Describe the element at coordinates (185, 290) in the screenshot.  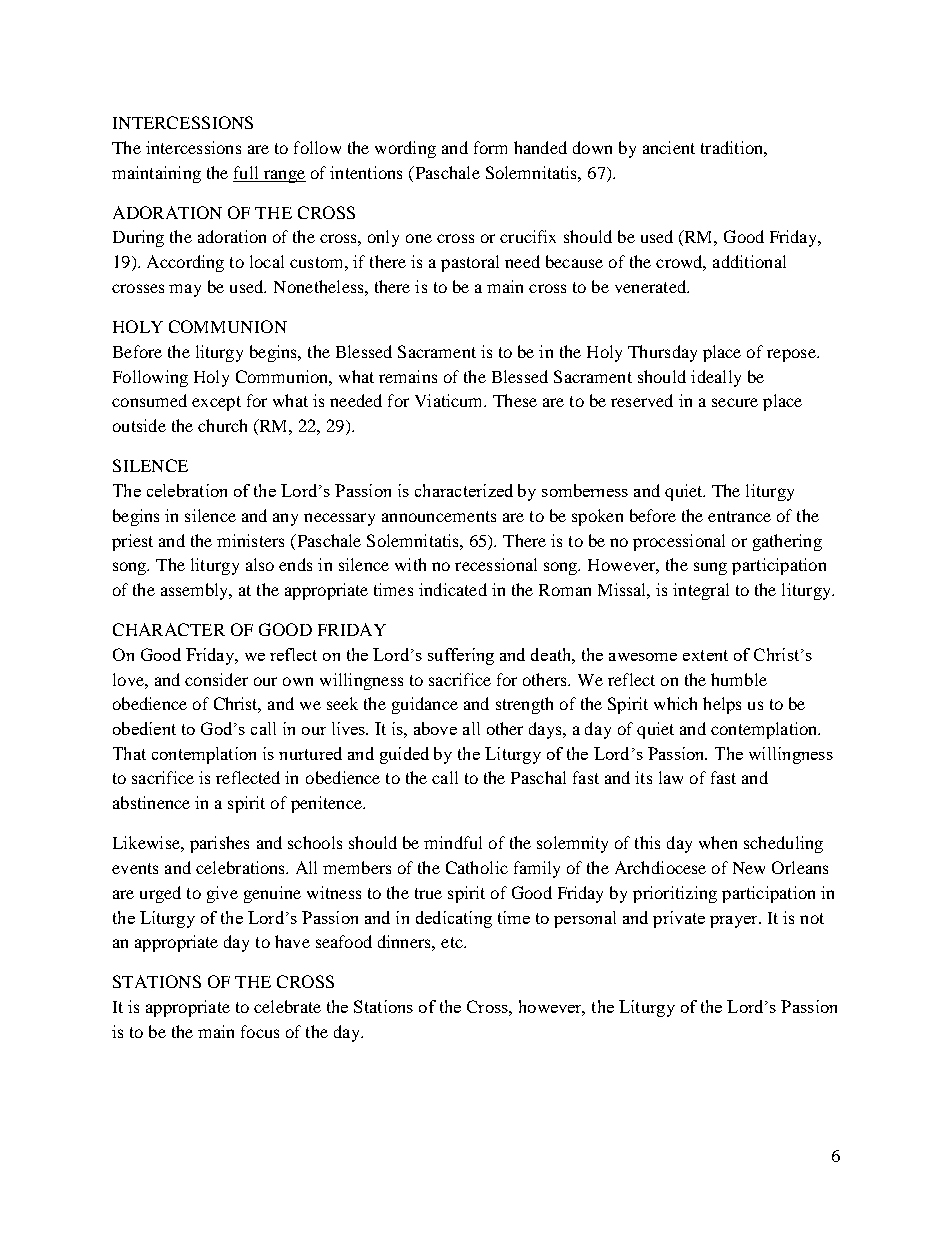
I see `may` at that location.
